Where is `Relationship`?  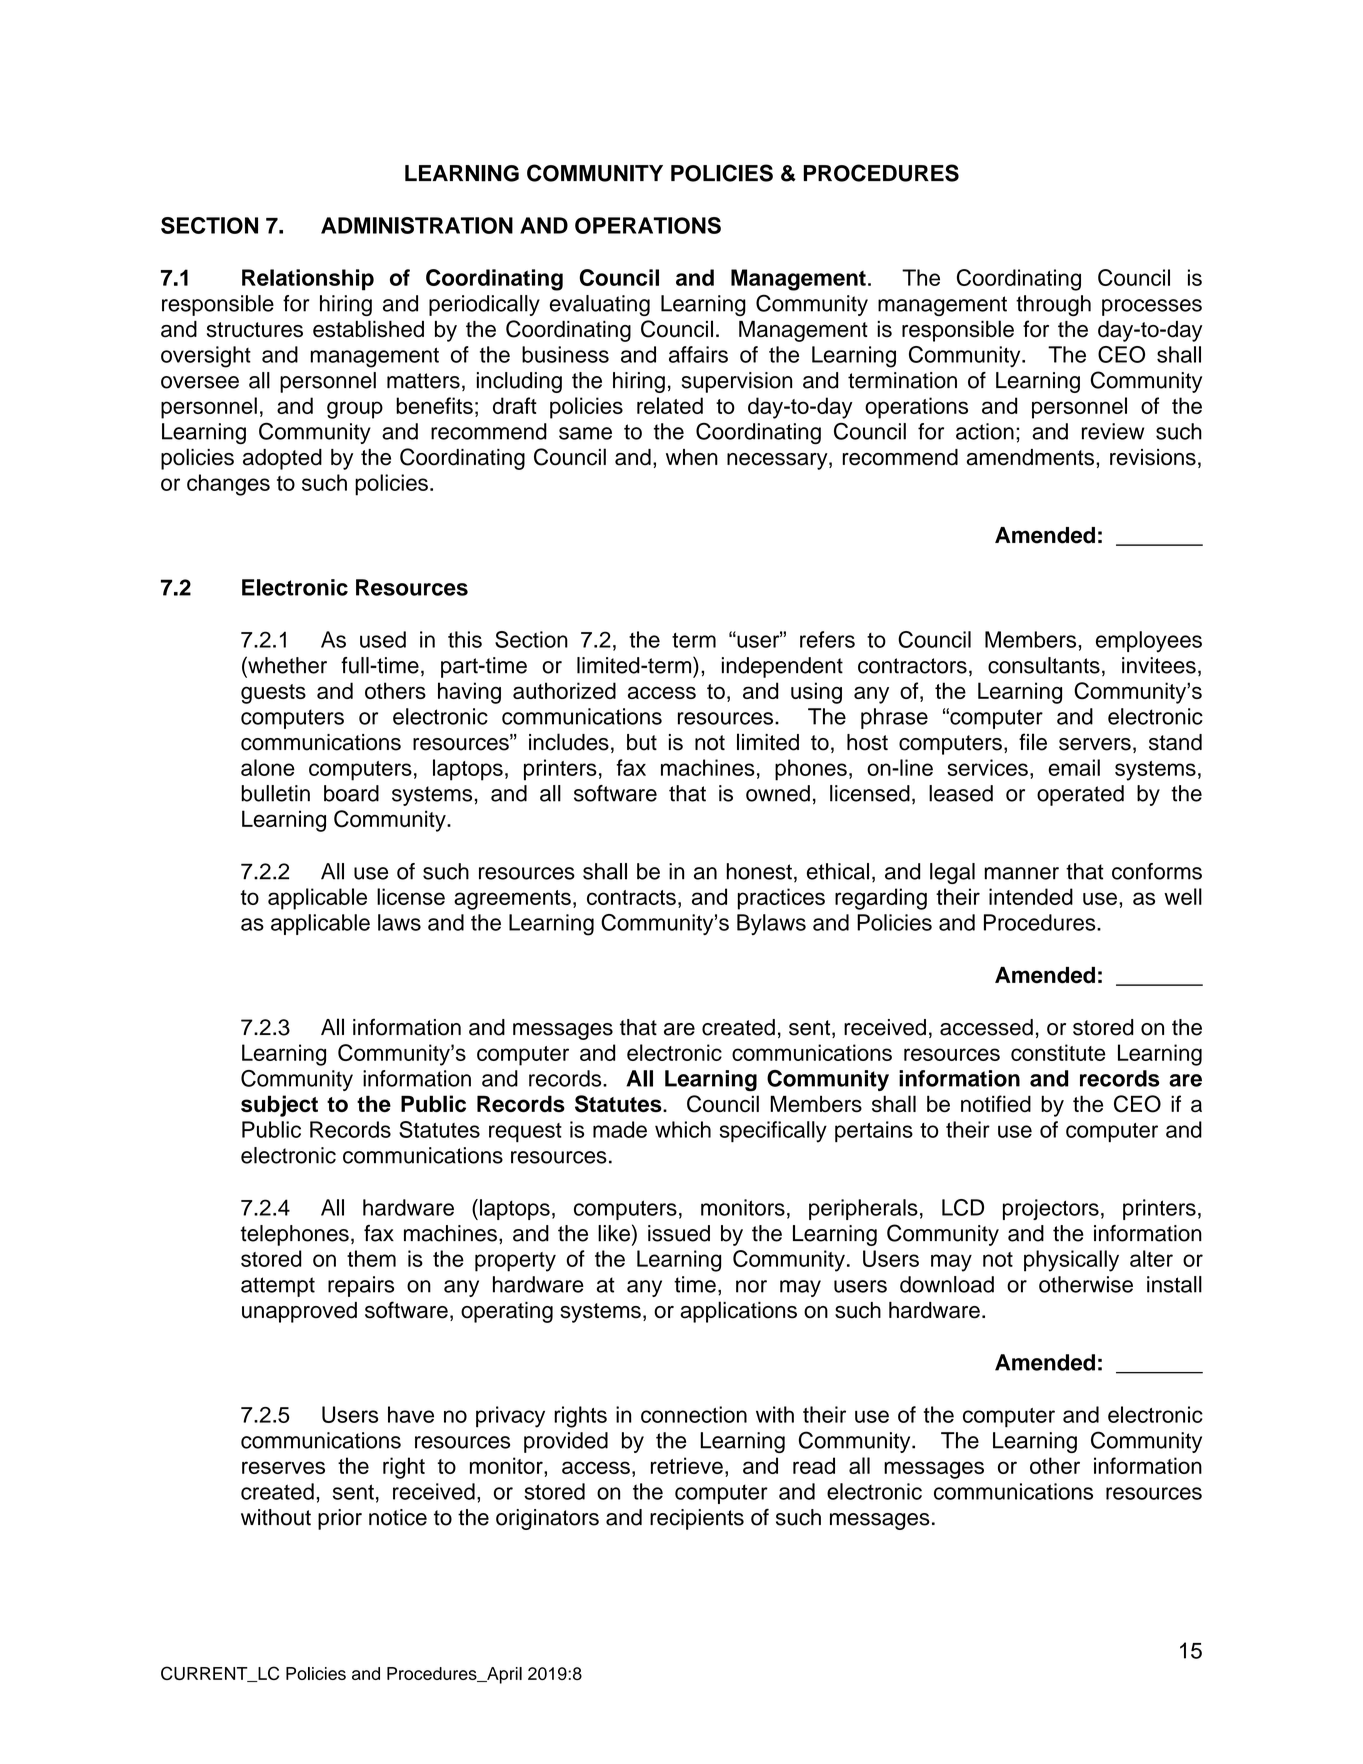
Relationship is located at coordinates (308, 280).
